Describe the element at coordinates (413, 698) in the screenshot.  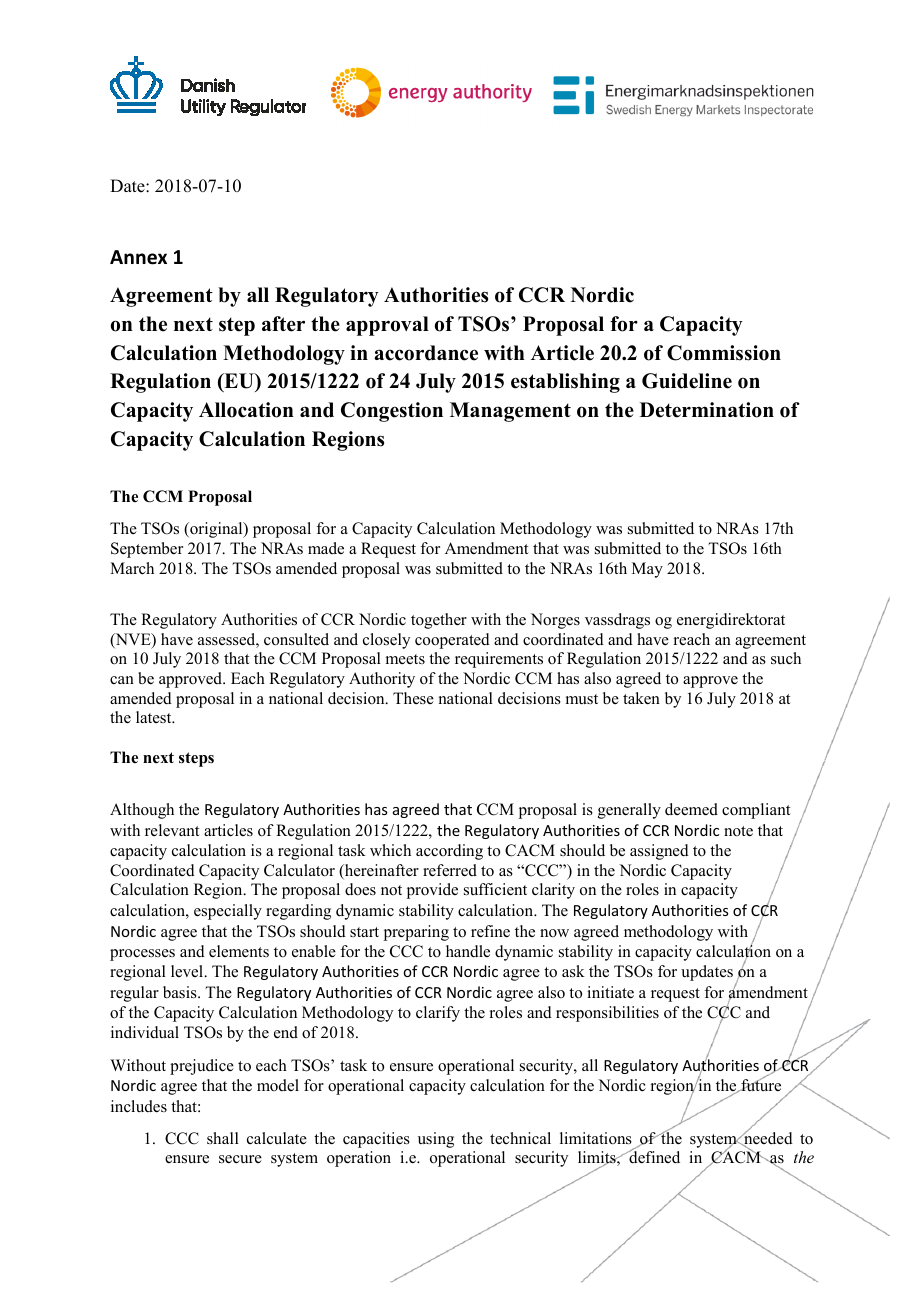
I see `These` at that location.
